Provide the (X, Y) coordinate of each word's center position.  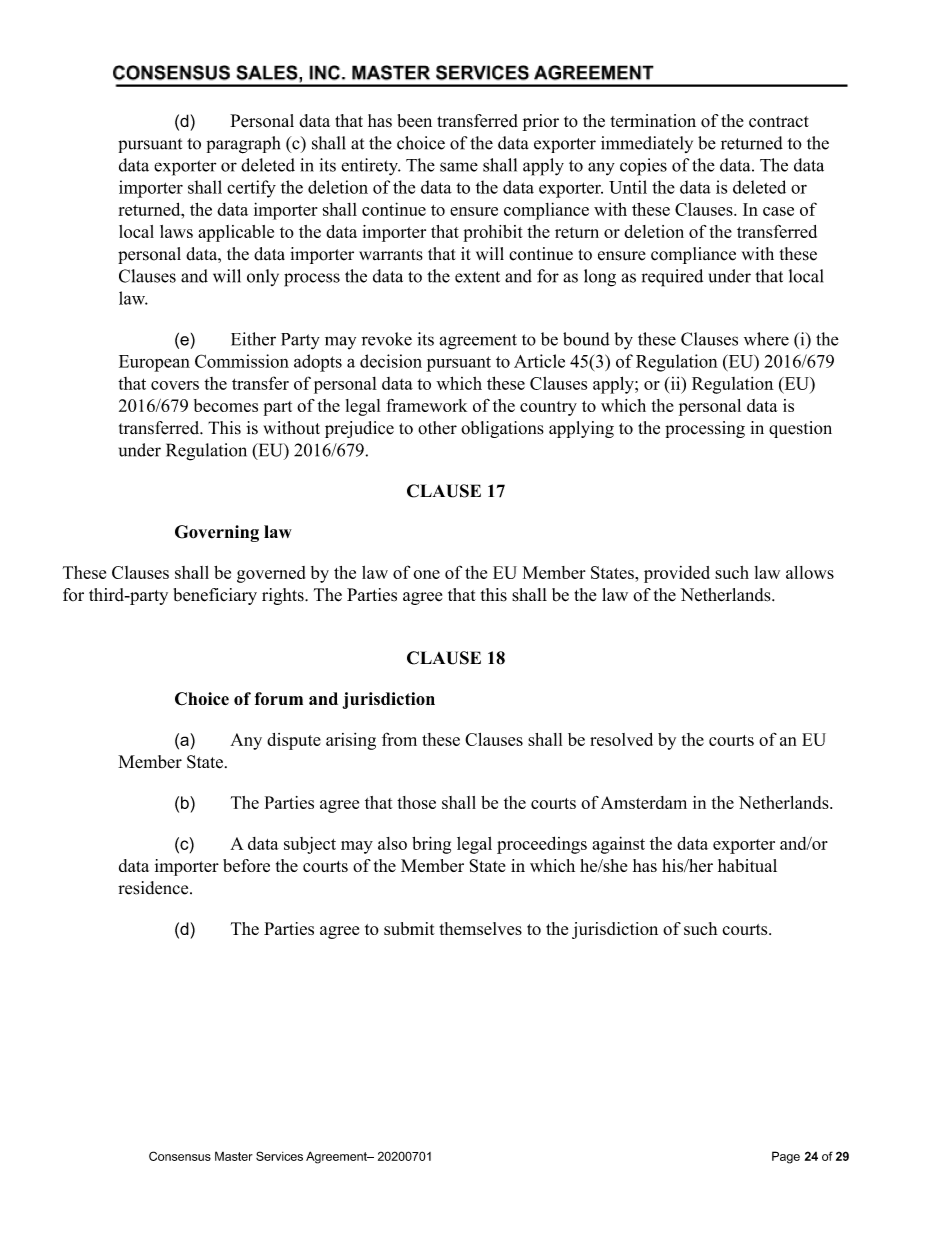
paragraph (243, 145)
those (416, 802)
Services (279, 1156)
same (459, 167)
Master (234, 1156)
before (246, 865)
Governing (217, 533)
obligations (502, 429)
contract (779, 122)
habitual (747, 865)
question (800, 429)
